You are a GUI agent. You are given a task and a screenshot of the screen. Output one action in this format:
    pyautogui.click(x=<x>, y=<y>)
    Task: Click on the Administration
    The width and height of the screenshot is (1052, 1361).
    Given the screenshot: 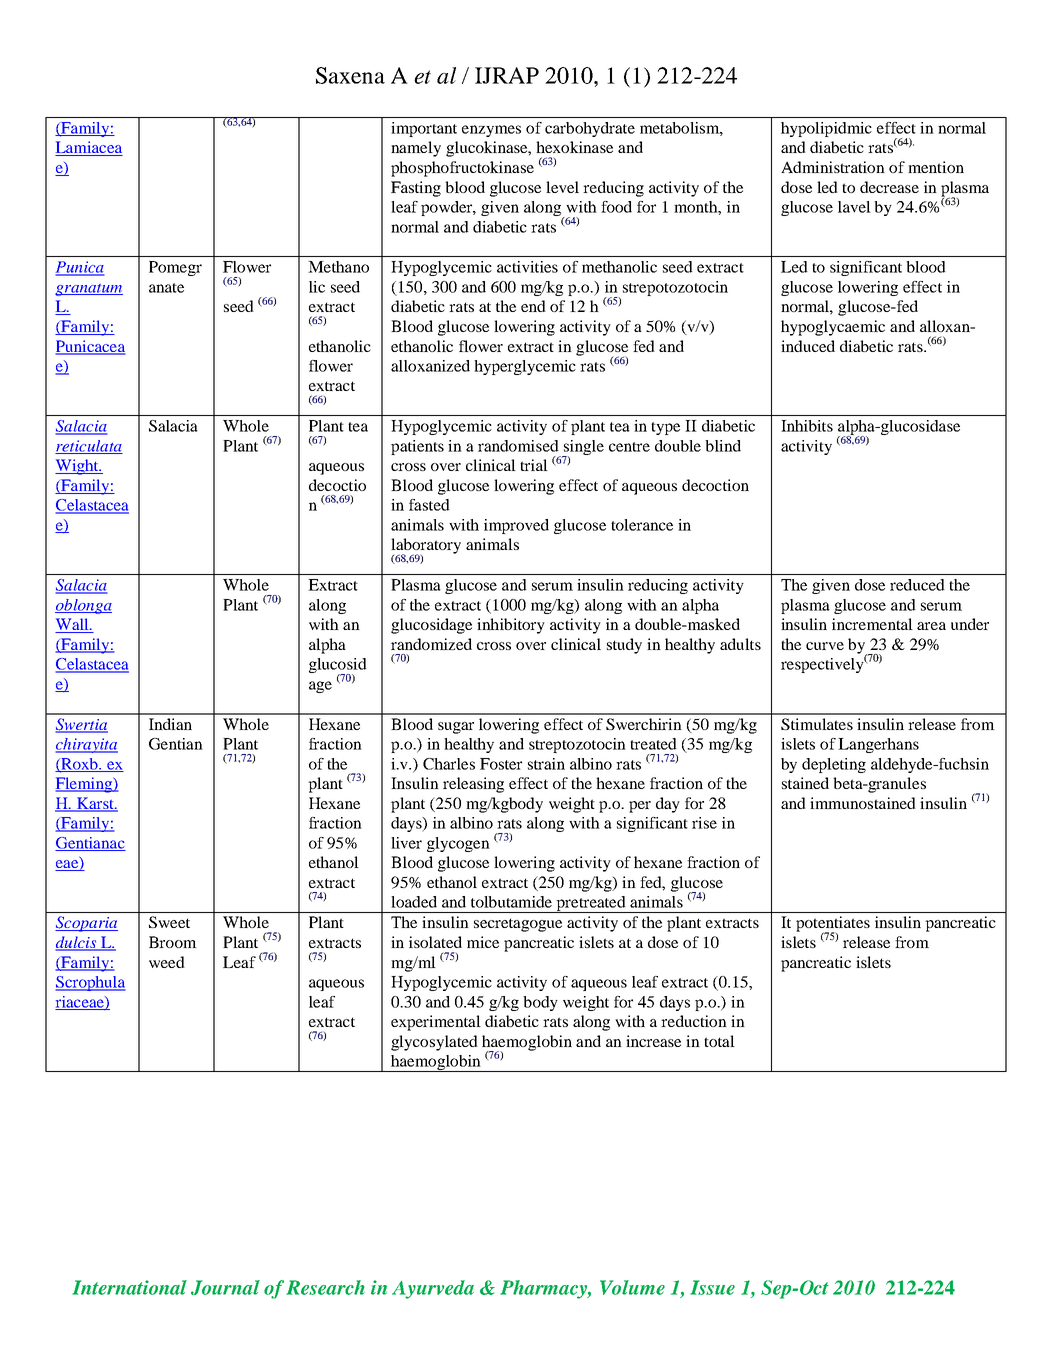 What is the action you would take?
    pyautogui.click(x=833, y=167)
